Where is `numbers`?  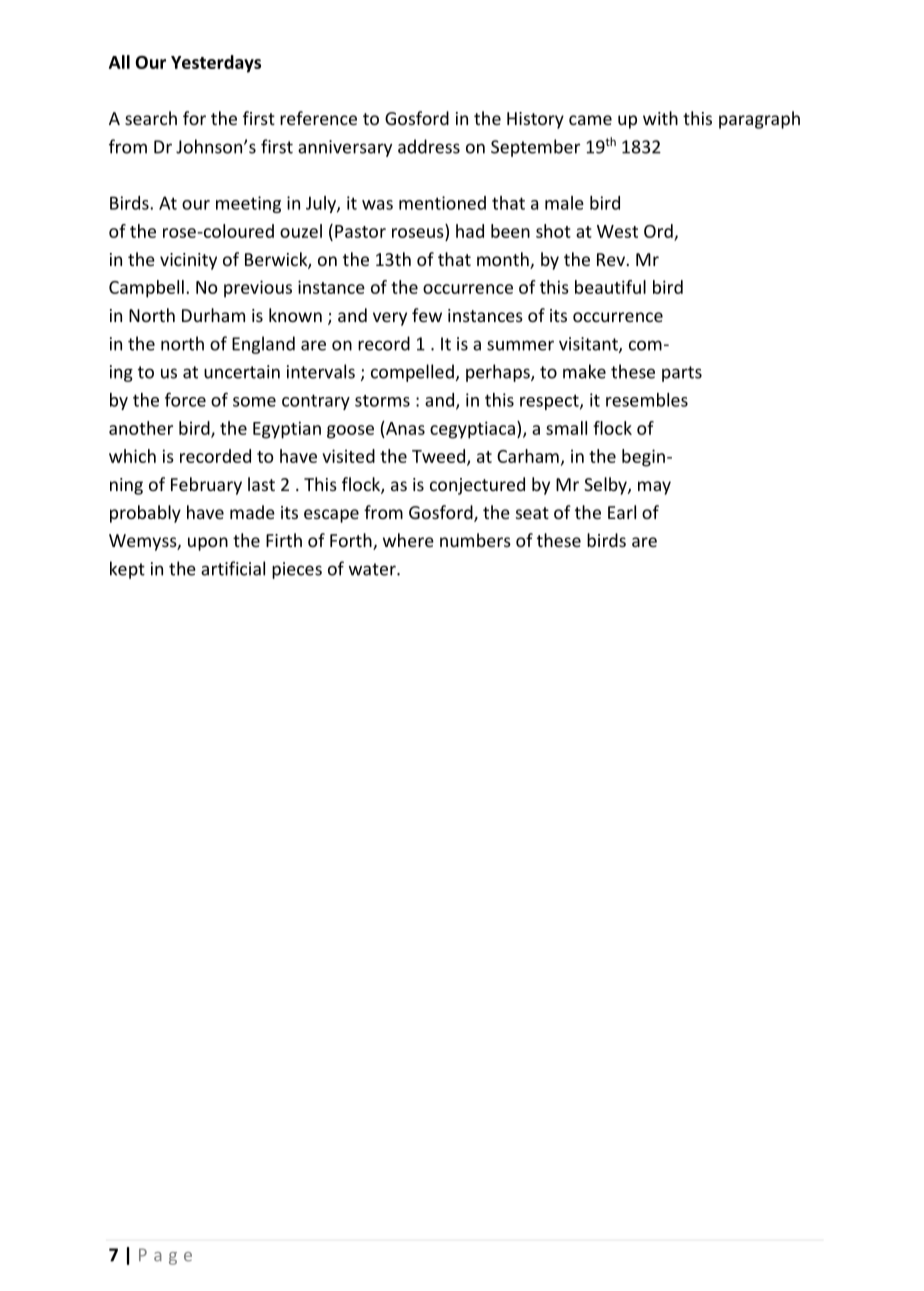 numbers is located at coordinates (475, 540).
